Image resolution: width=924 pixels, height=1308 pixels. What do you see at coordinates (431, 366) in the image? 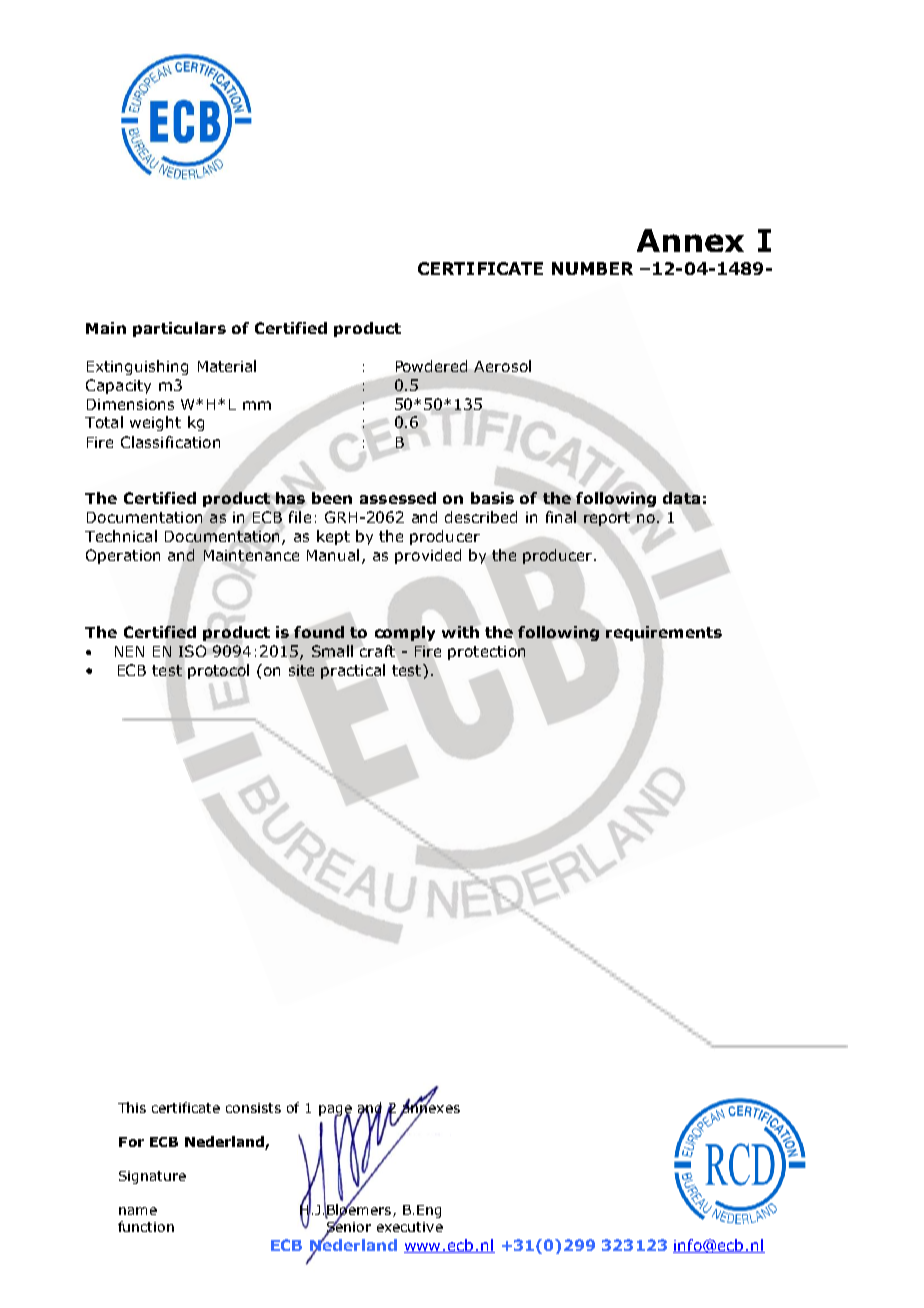
I see `Powdered` at bounding box center [431, 366].
